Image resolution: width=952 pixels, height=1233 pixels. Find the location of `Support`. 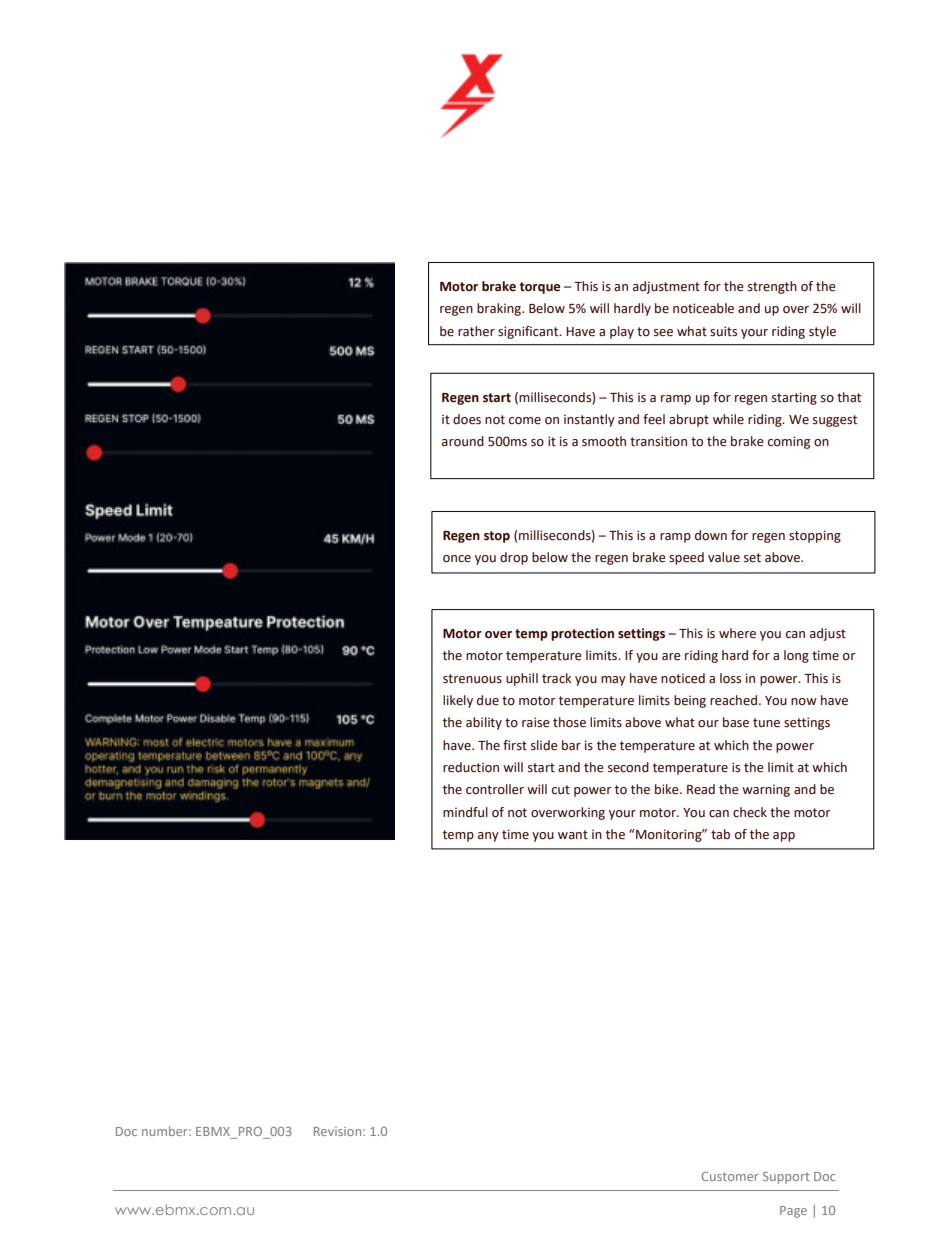

Support is located at coordinates (786, 1178).
